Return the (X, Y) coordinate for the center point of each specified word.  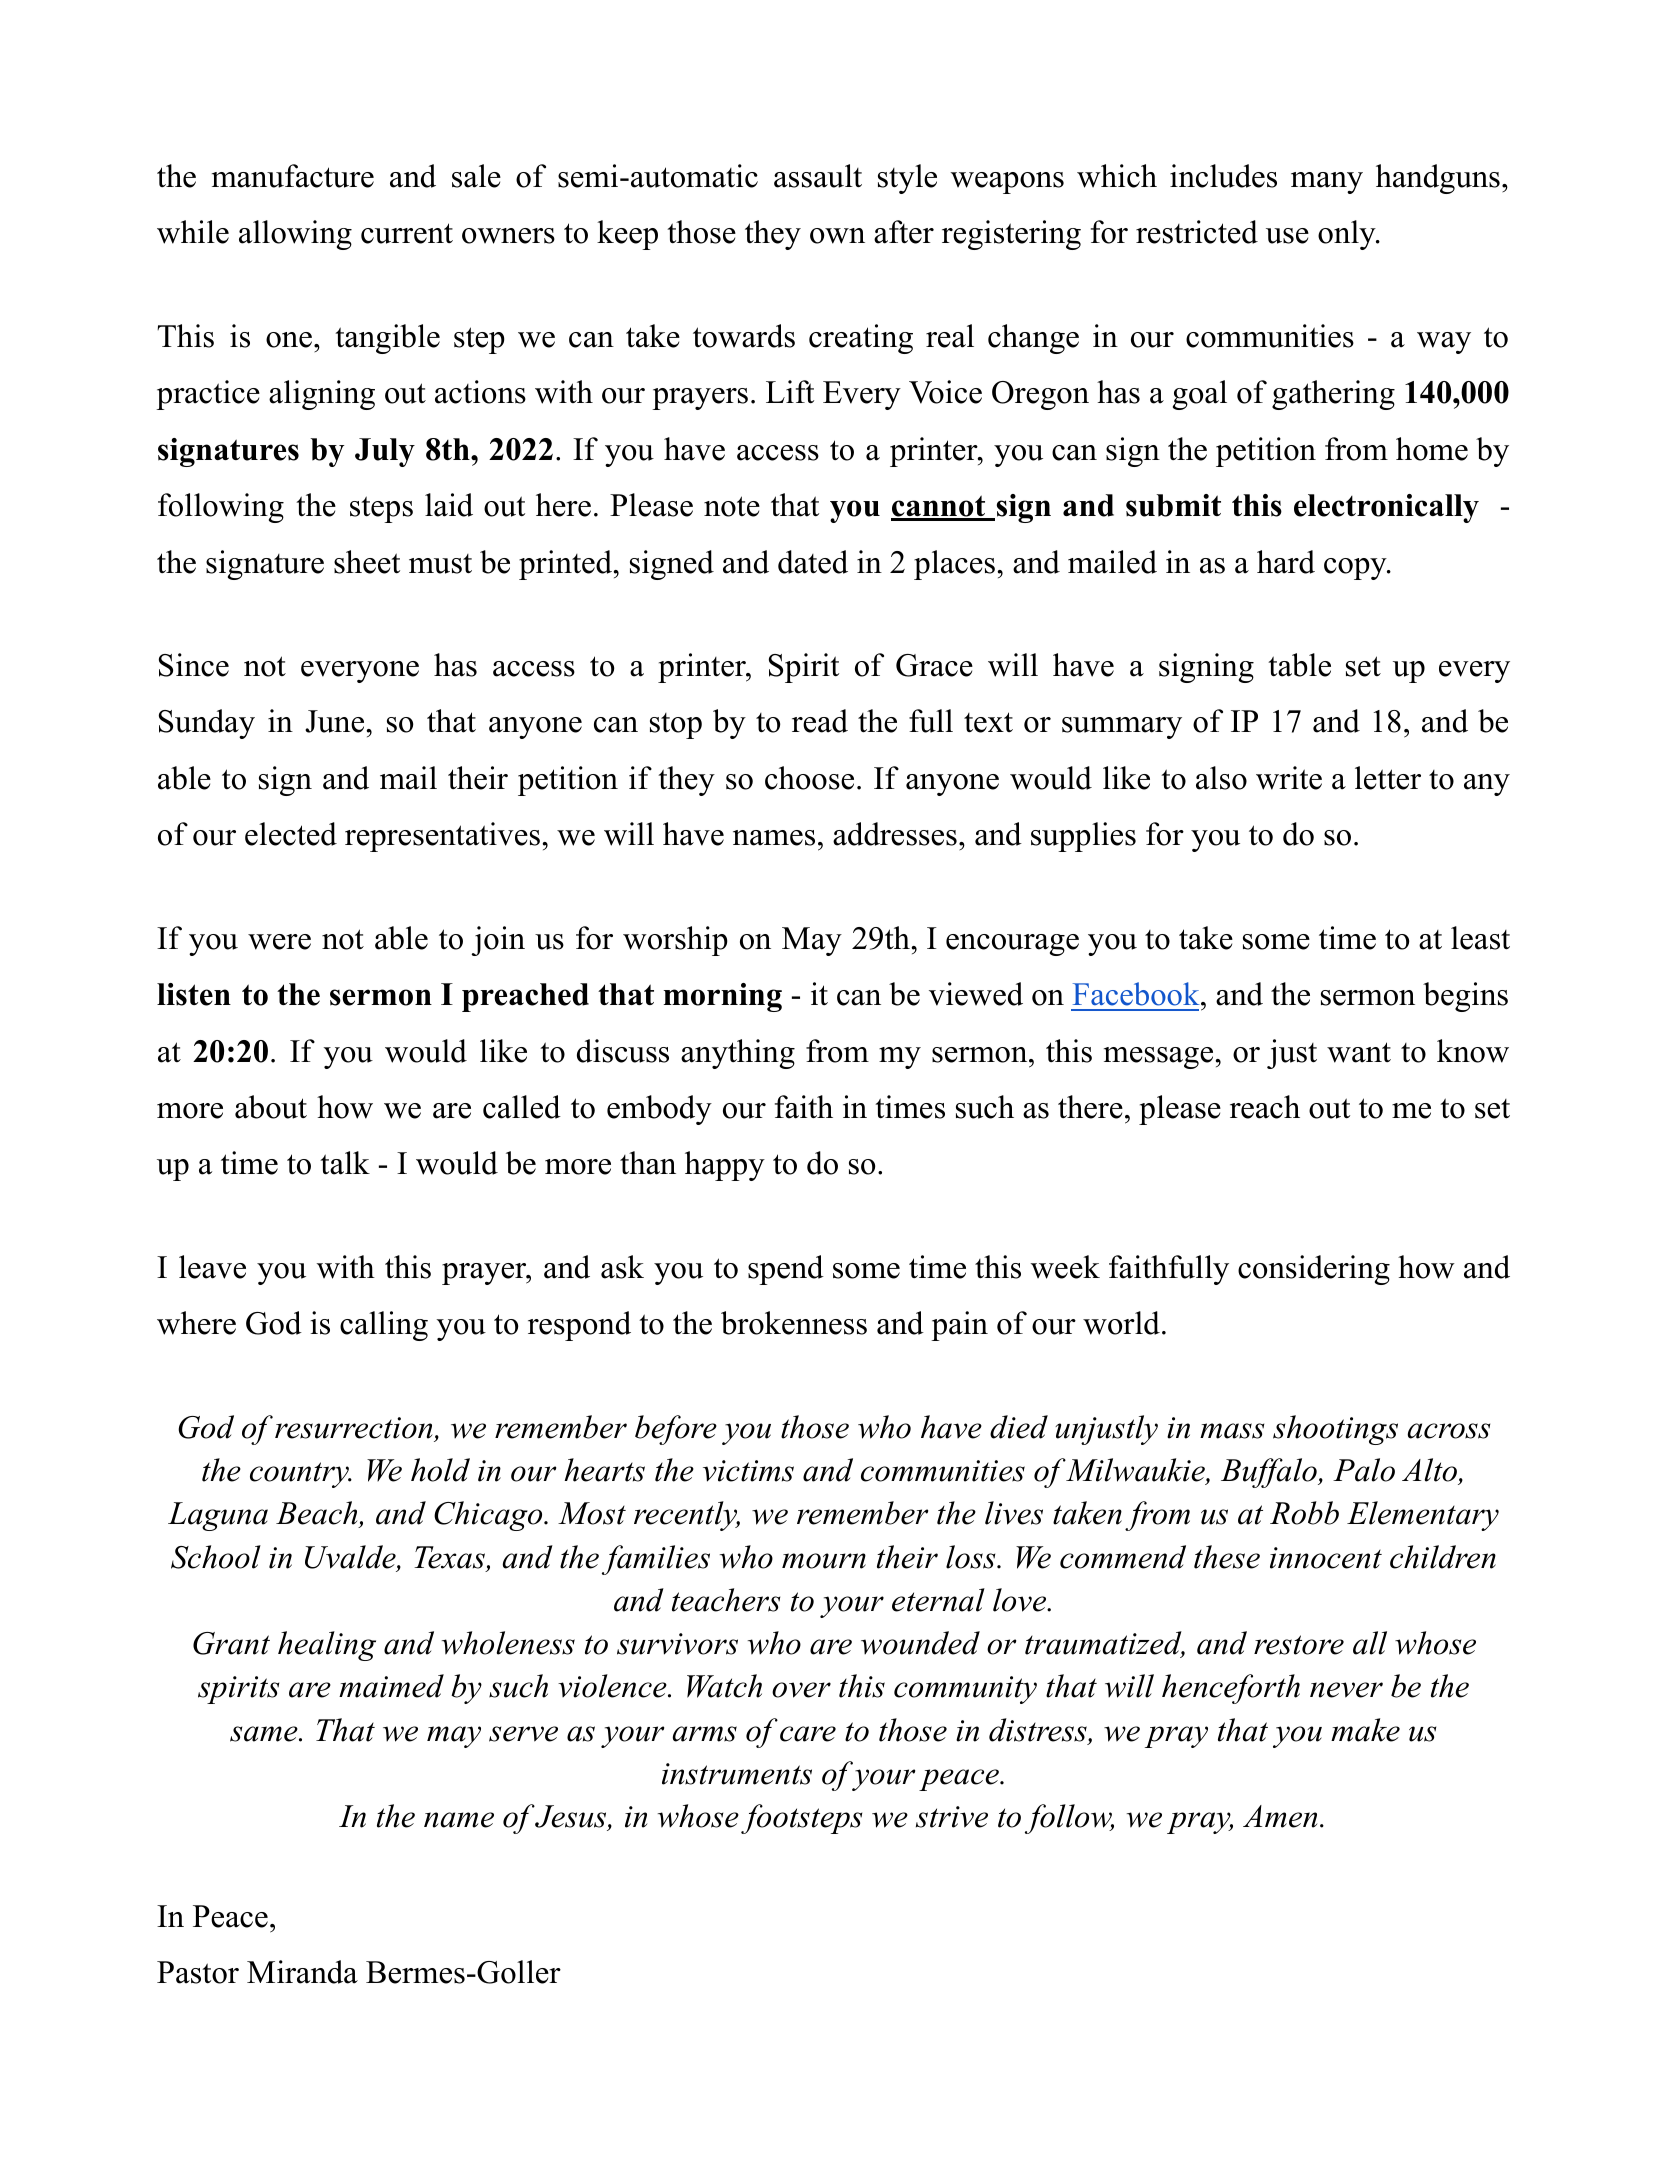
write (1289, 778)
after (904, 232)
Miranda (302, 1972)
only (1347, 235)
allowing (295, 235)
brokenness (794, 1323)
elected (291, 834)
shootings (1335, 1430)
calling (384, 1326)
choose (809, 778)
